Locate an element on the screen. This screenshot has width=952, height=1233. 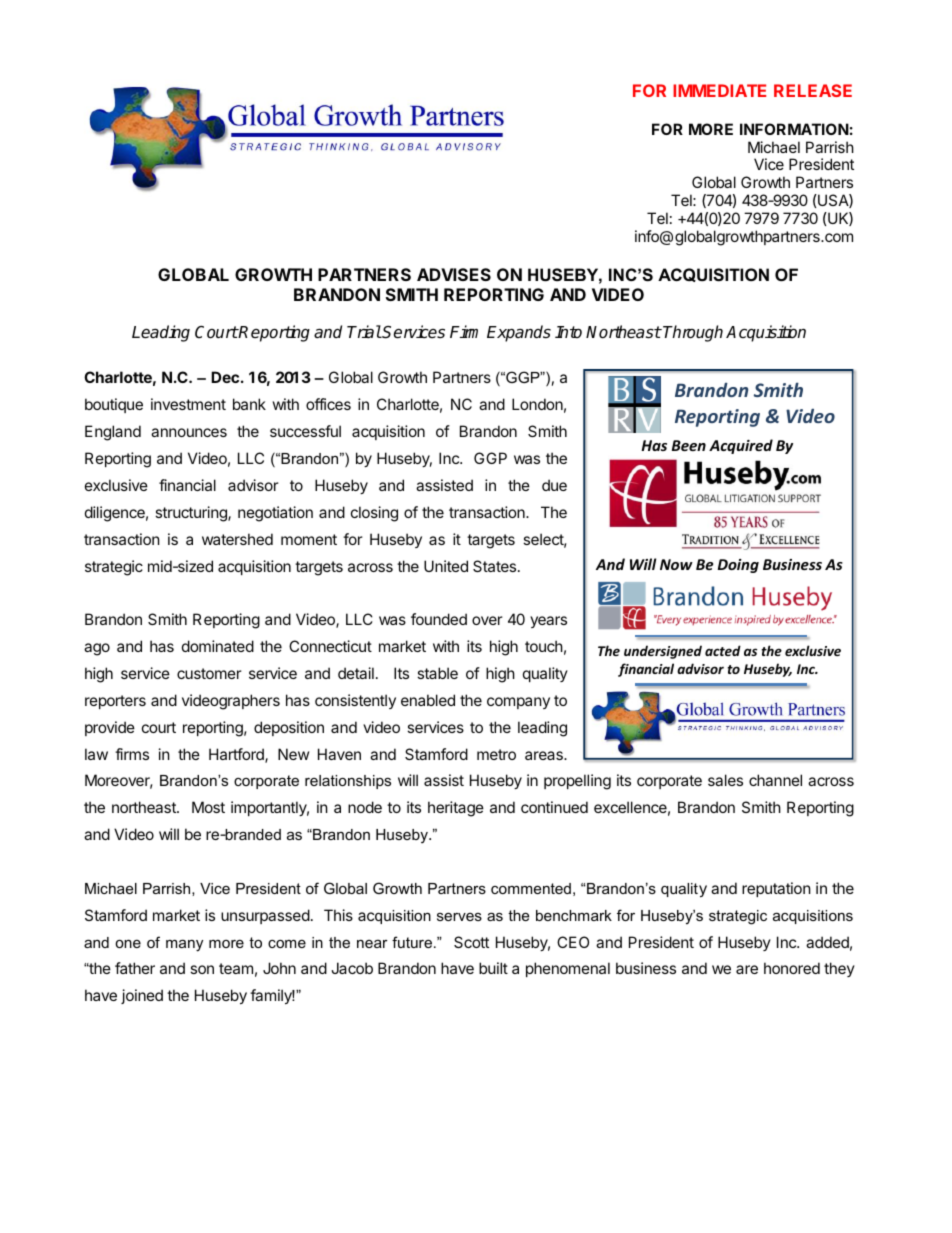
Doing is located at coordinates (738, 566).
